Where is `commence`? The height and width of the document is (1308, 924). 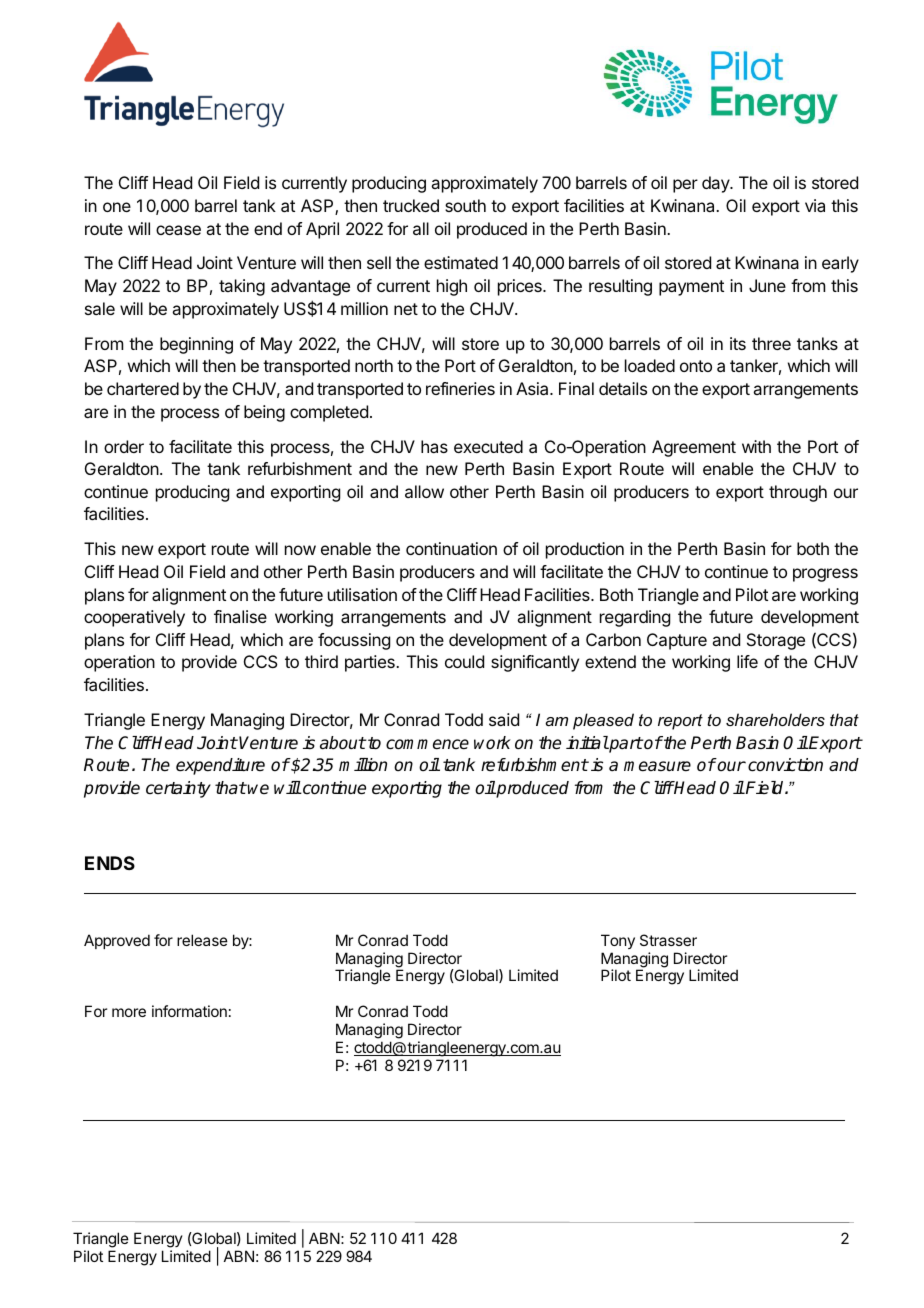 commence is located at coordinates (427, 744).
